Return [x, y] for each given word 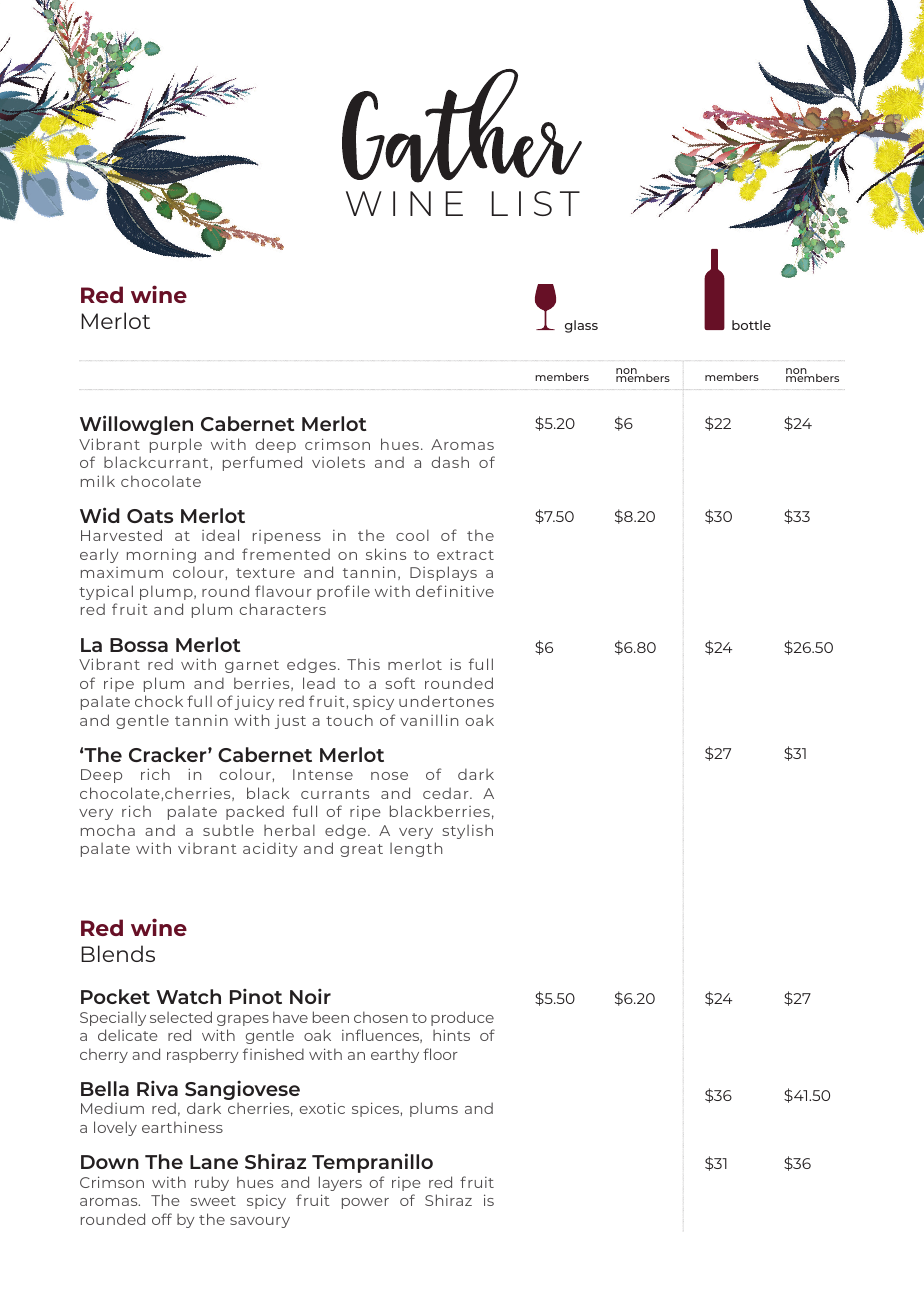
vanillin [429, 720]
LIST [536, 203]
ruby [212, 1183]
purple [176, 445]
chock [159, 701]
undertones [446, 701]
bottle [751, 325]
